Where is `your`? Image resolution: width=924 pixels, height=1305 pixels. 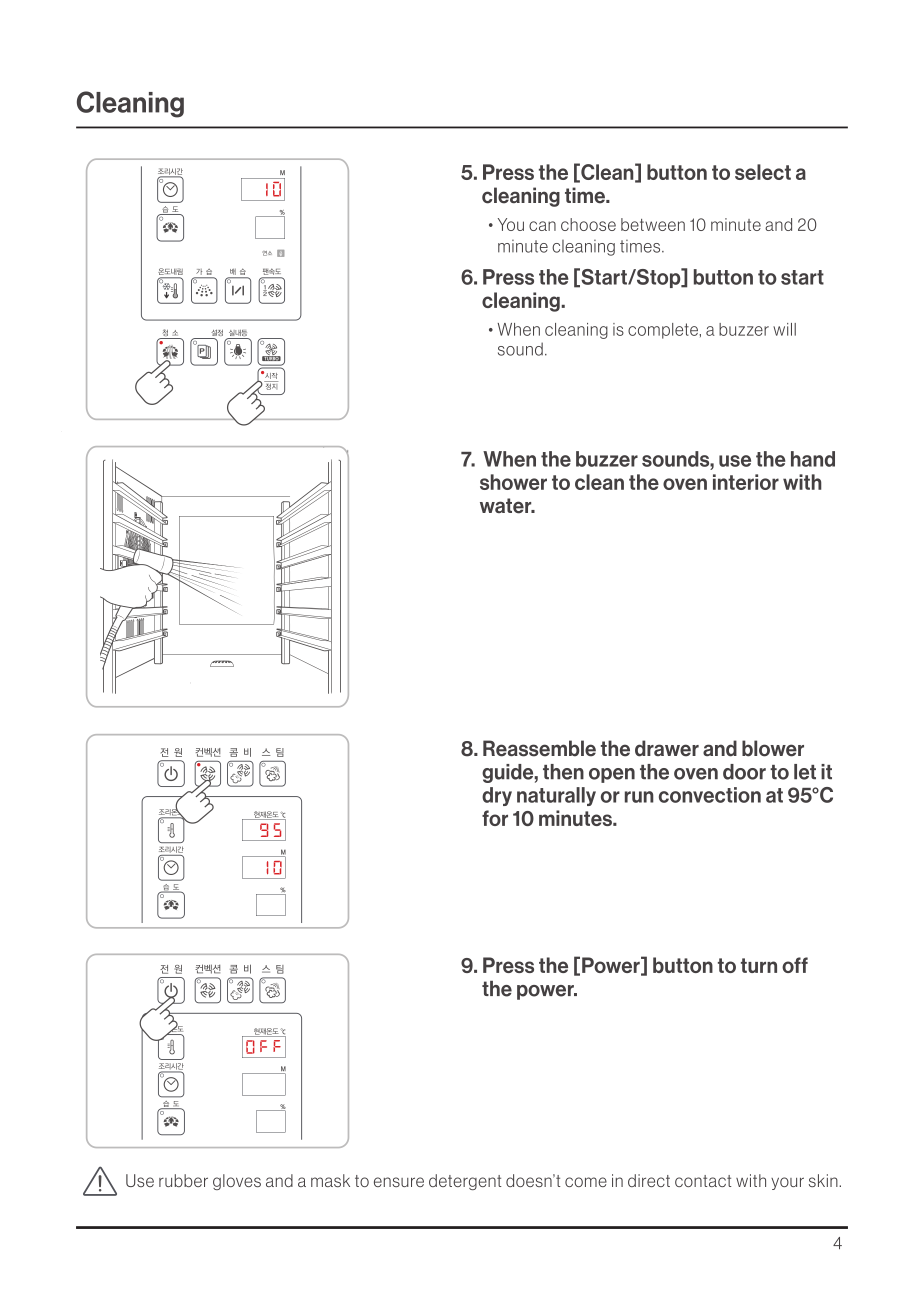
your is located at coordinates (787, 1183).
